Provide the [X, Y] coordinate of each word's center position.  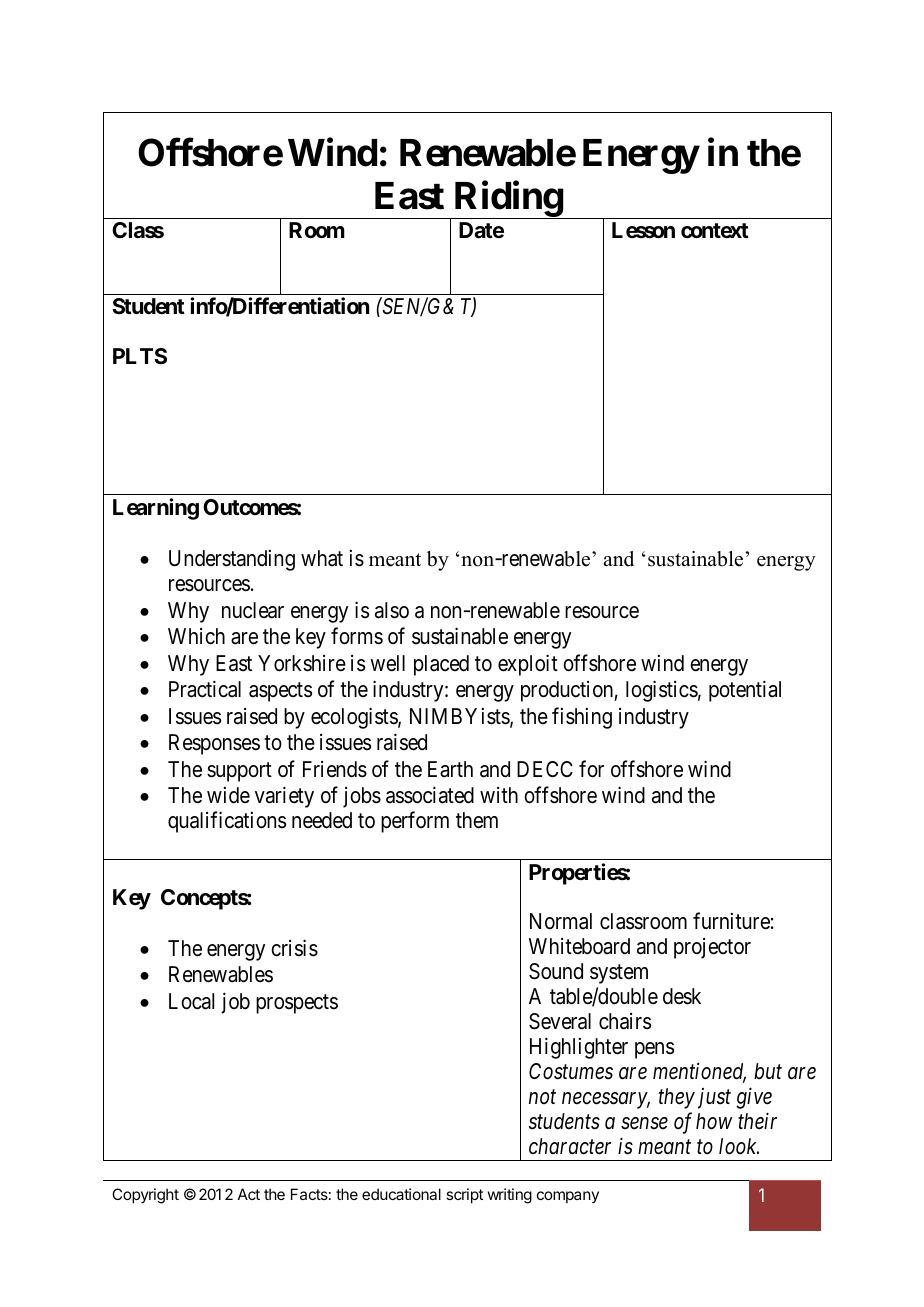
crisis [294, 948]
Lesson [643, 230]
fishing [582, 718]
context [715, 230]
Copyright [145, 1196]
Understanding [232, 560]
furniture [731, 921]
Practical [205, 689]
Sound [556, 971]
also [392, 610]
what [322, 558]
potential [745, 691]
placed [441, 665]
